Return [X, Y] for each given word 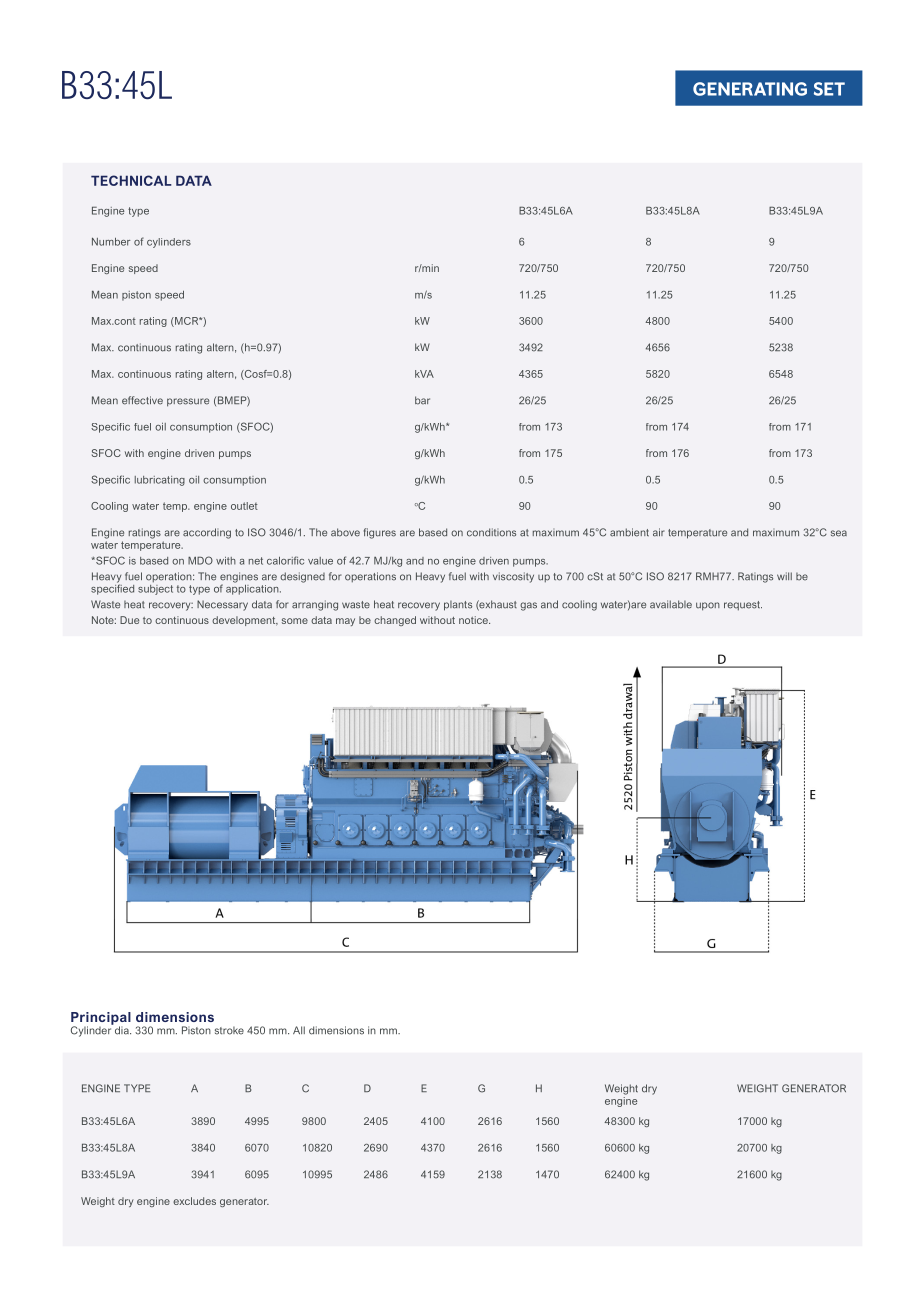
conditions [491, 532]
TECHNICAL [131, 180]
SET [829, 89]
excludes [194, 1201]
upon [708, 606]
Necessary [222, 605]
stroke [229, 1030]
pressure [188, 402]
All [299, 1030]
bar [422, 400]
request [743, 606]
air [659, 532]
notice [474, 620]
